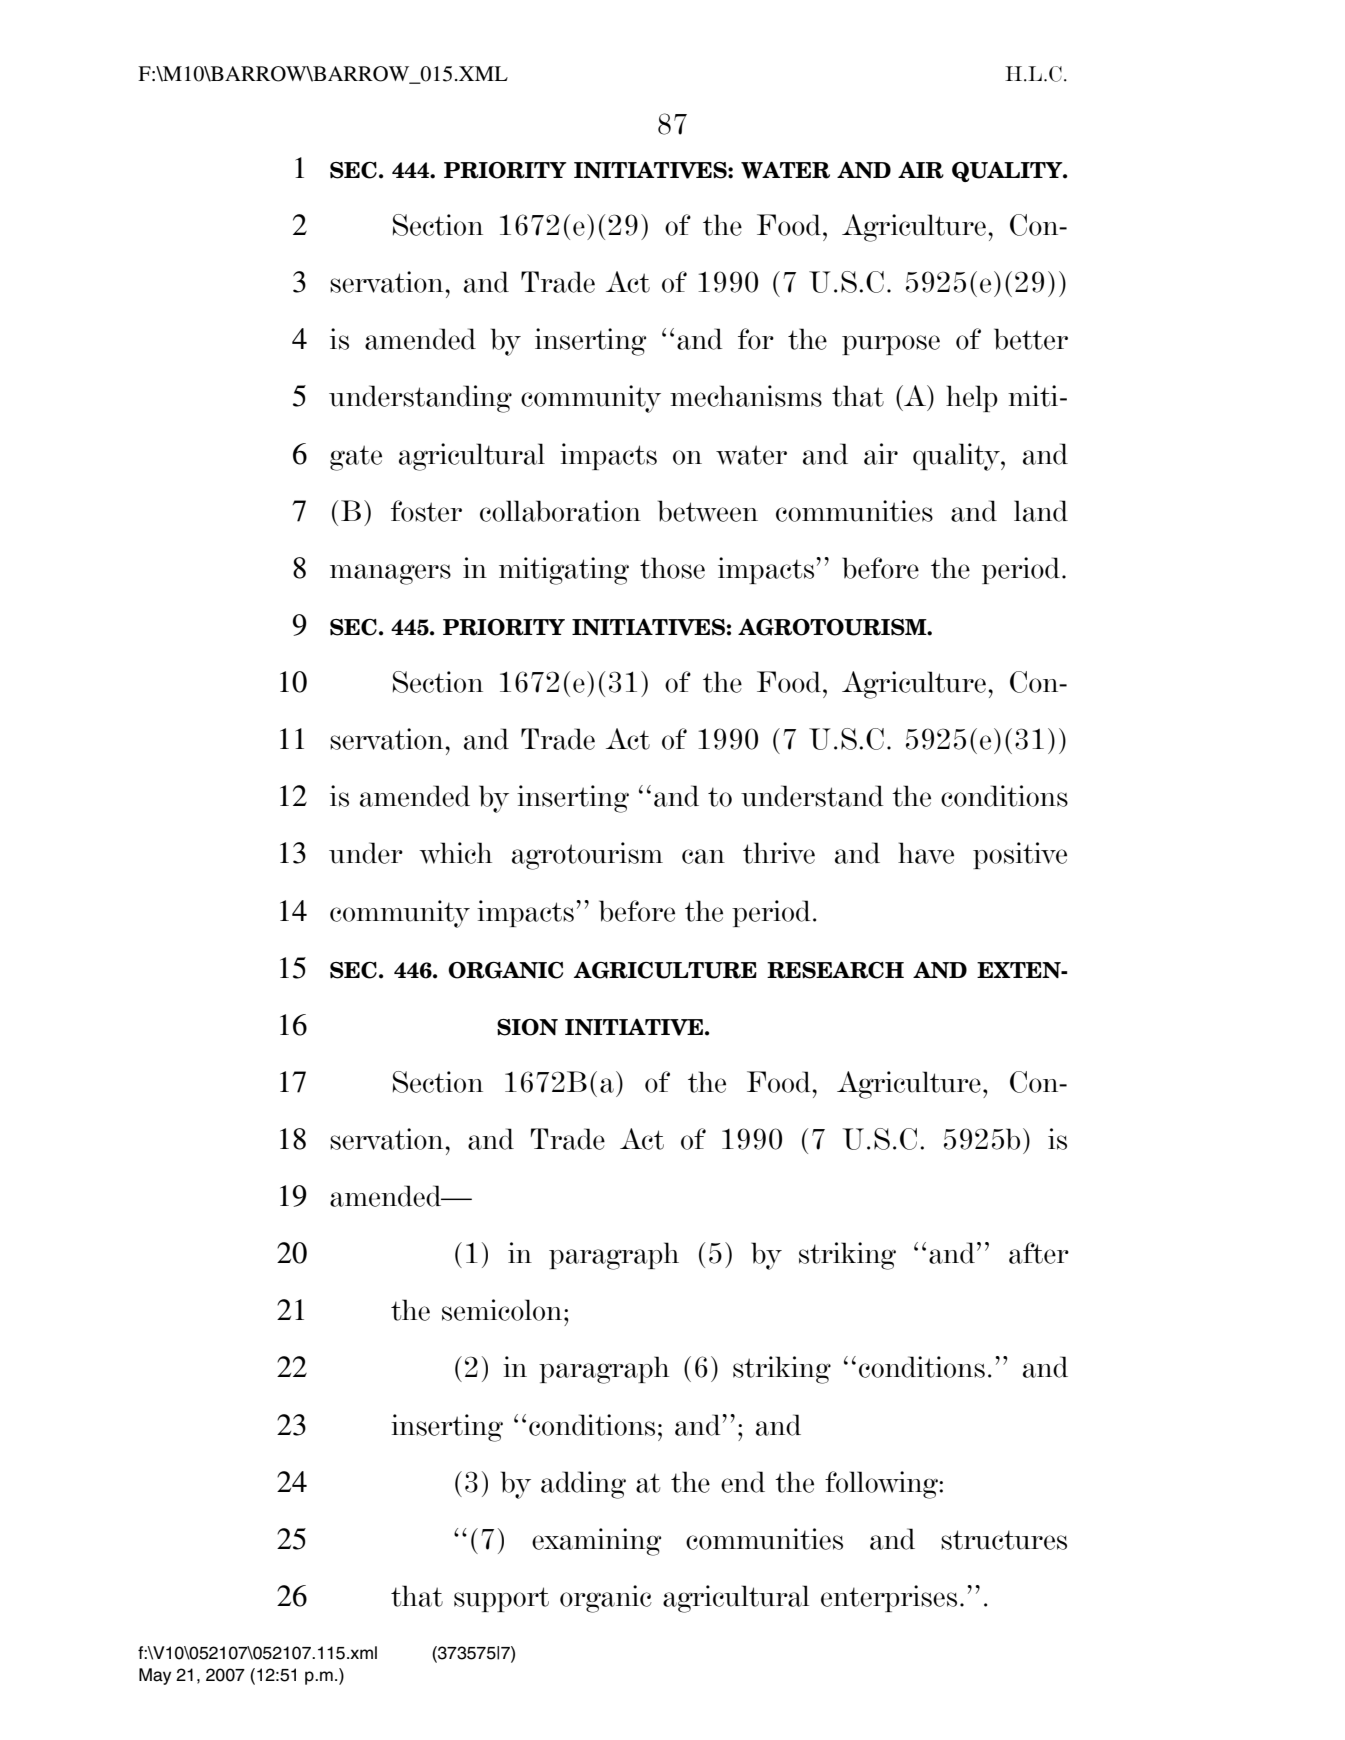  I want to click on after, so click(1039, 1253).
